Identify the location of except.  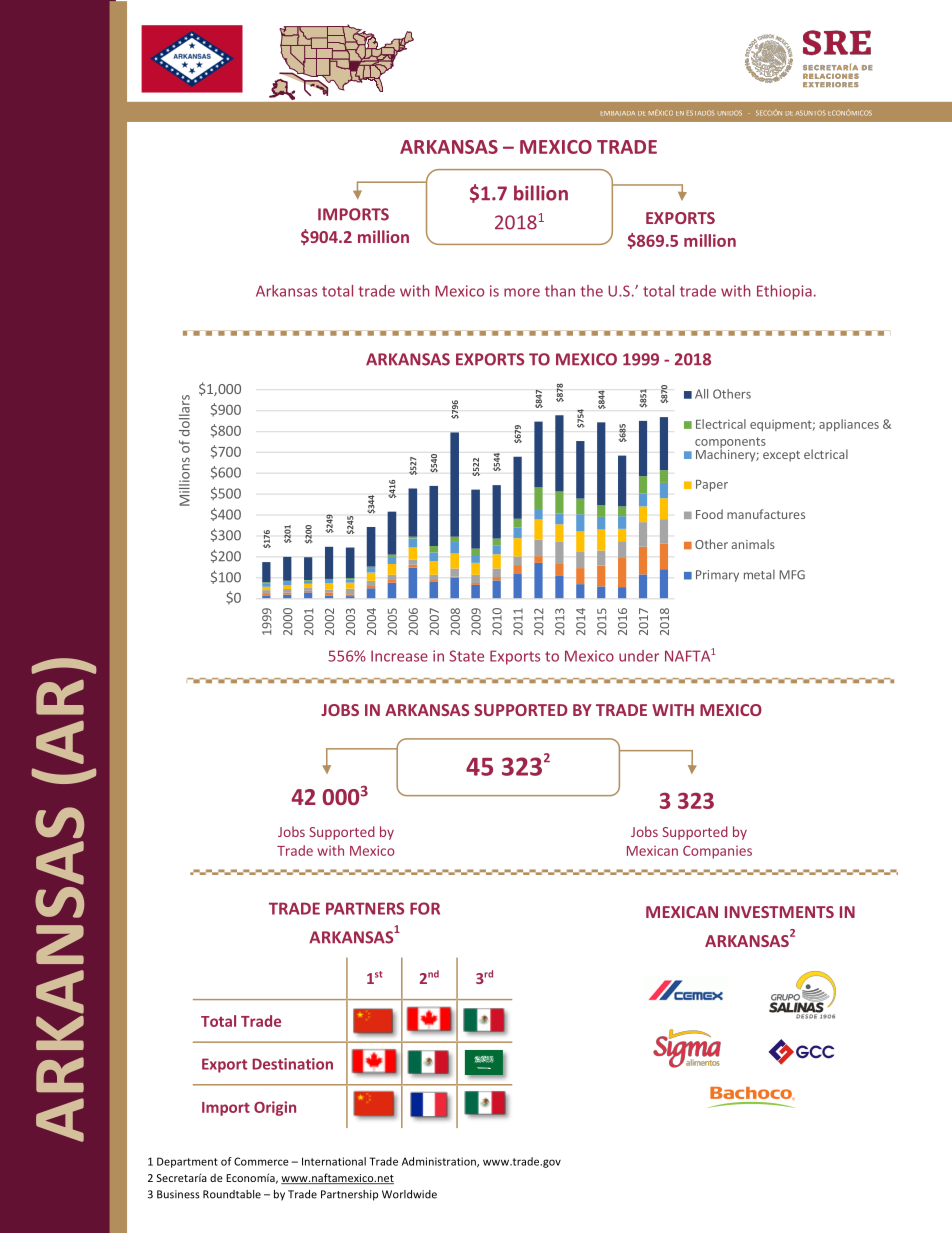
(781, 456).
